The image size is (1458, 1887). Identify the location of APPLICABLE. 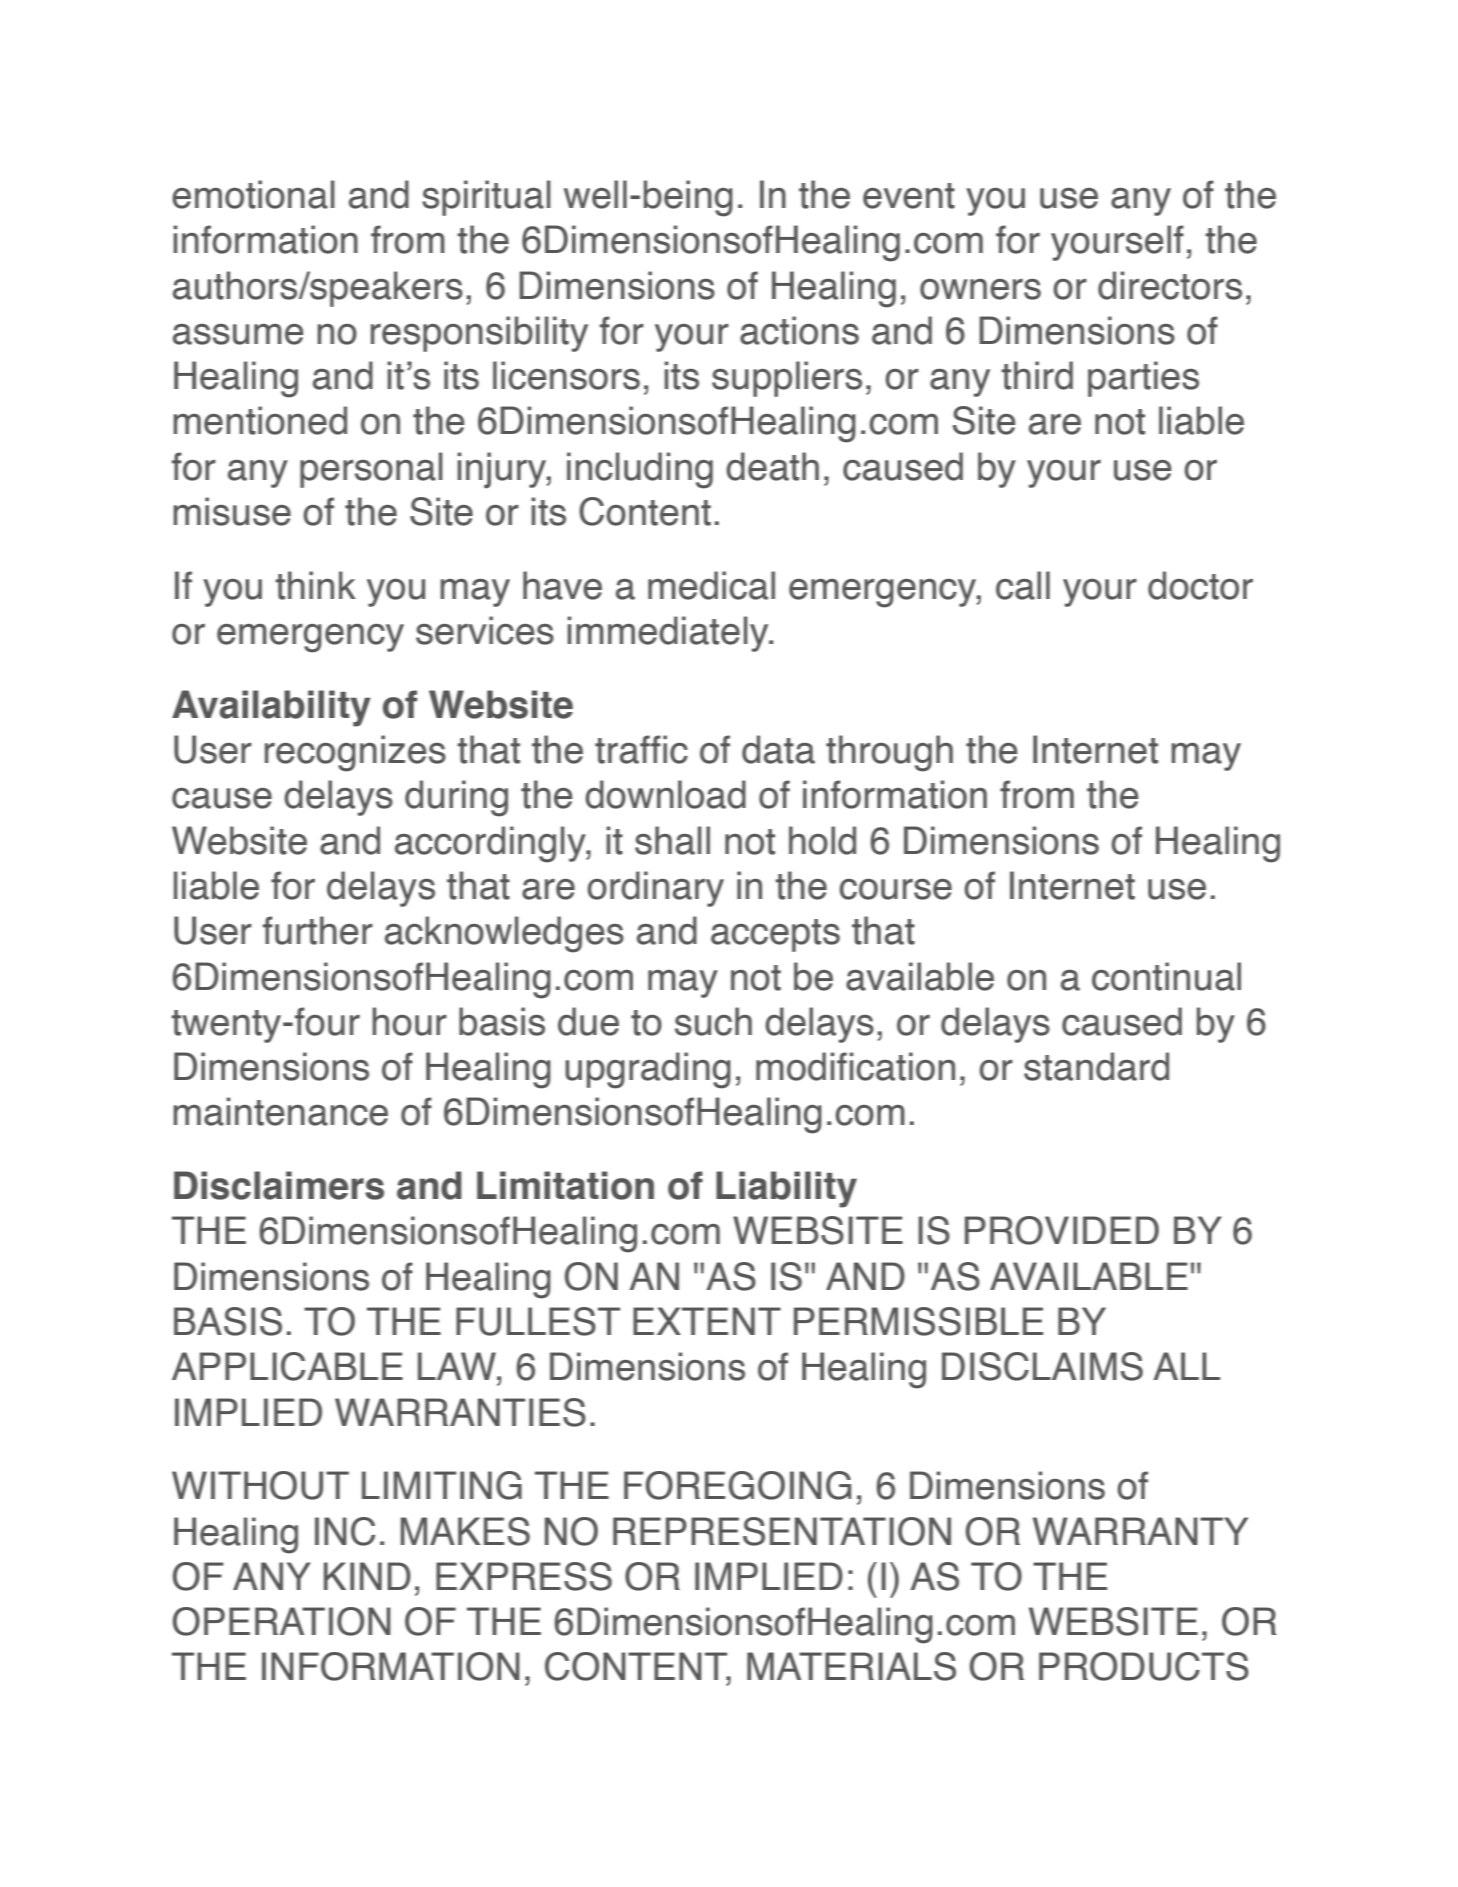
(287, 1366).
